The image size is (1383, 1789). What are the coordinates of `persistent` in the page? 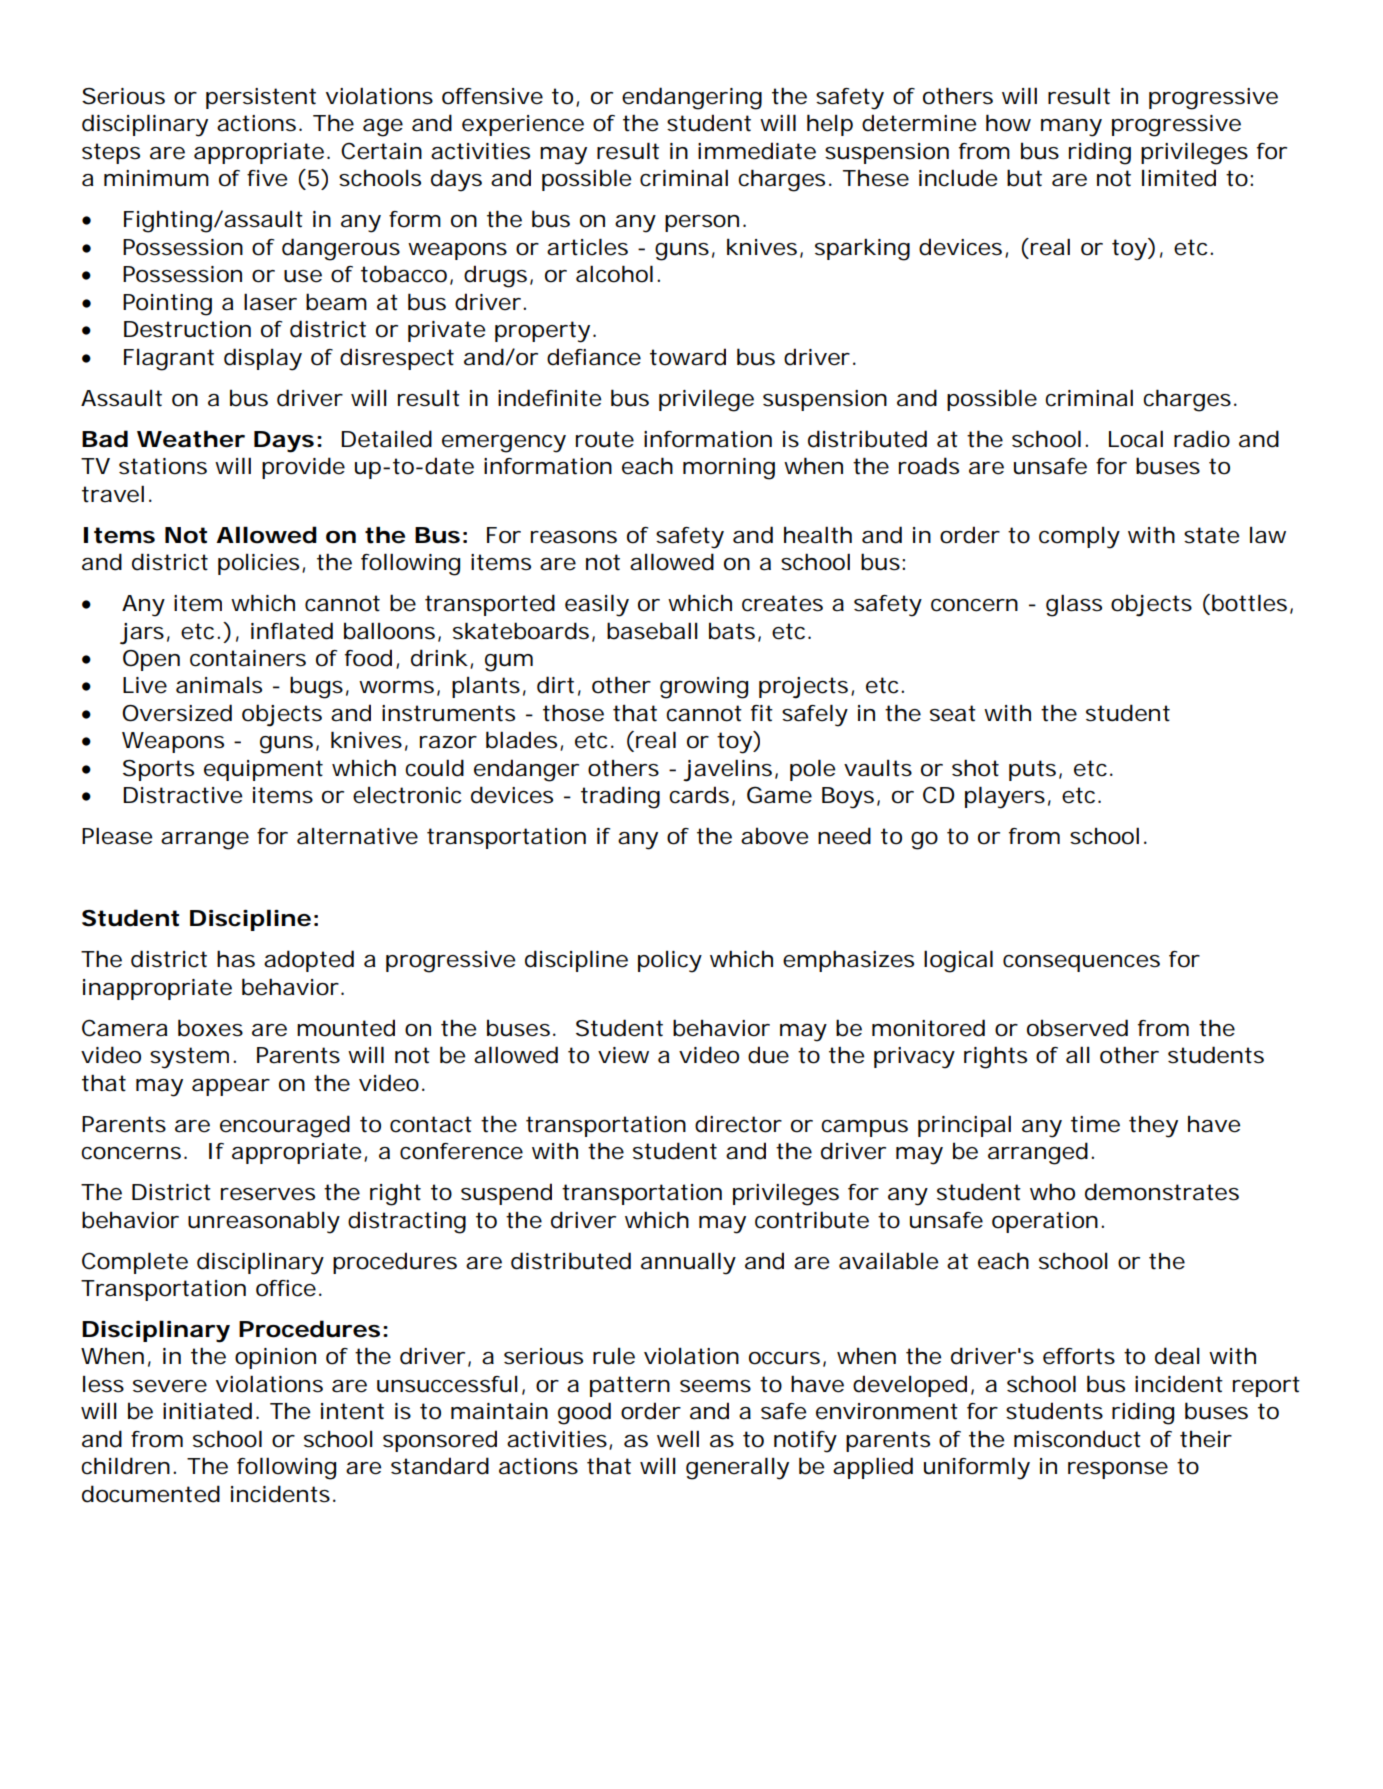 It's located at (261, 98).
